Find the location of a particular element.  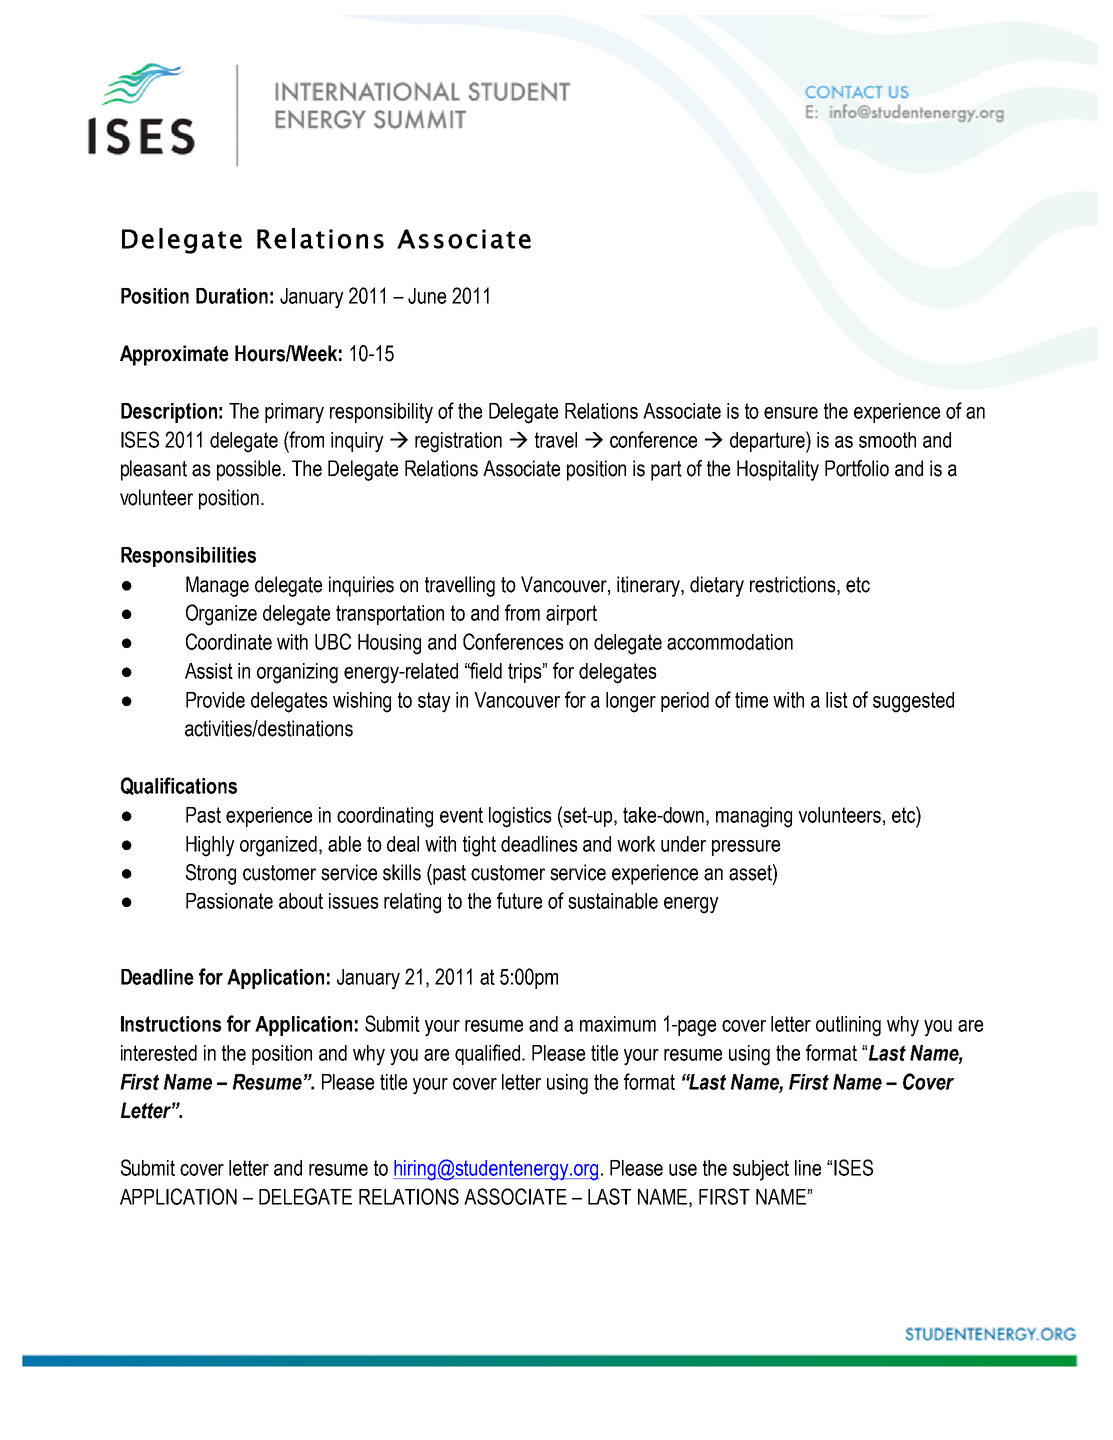

future is located at coordinates (519, 900).
